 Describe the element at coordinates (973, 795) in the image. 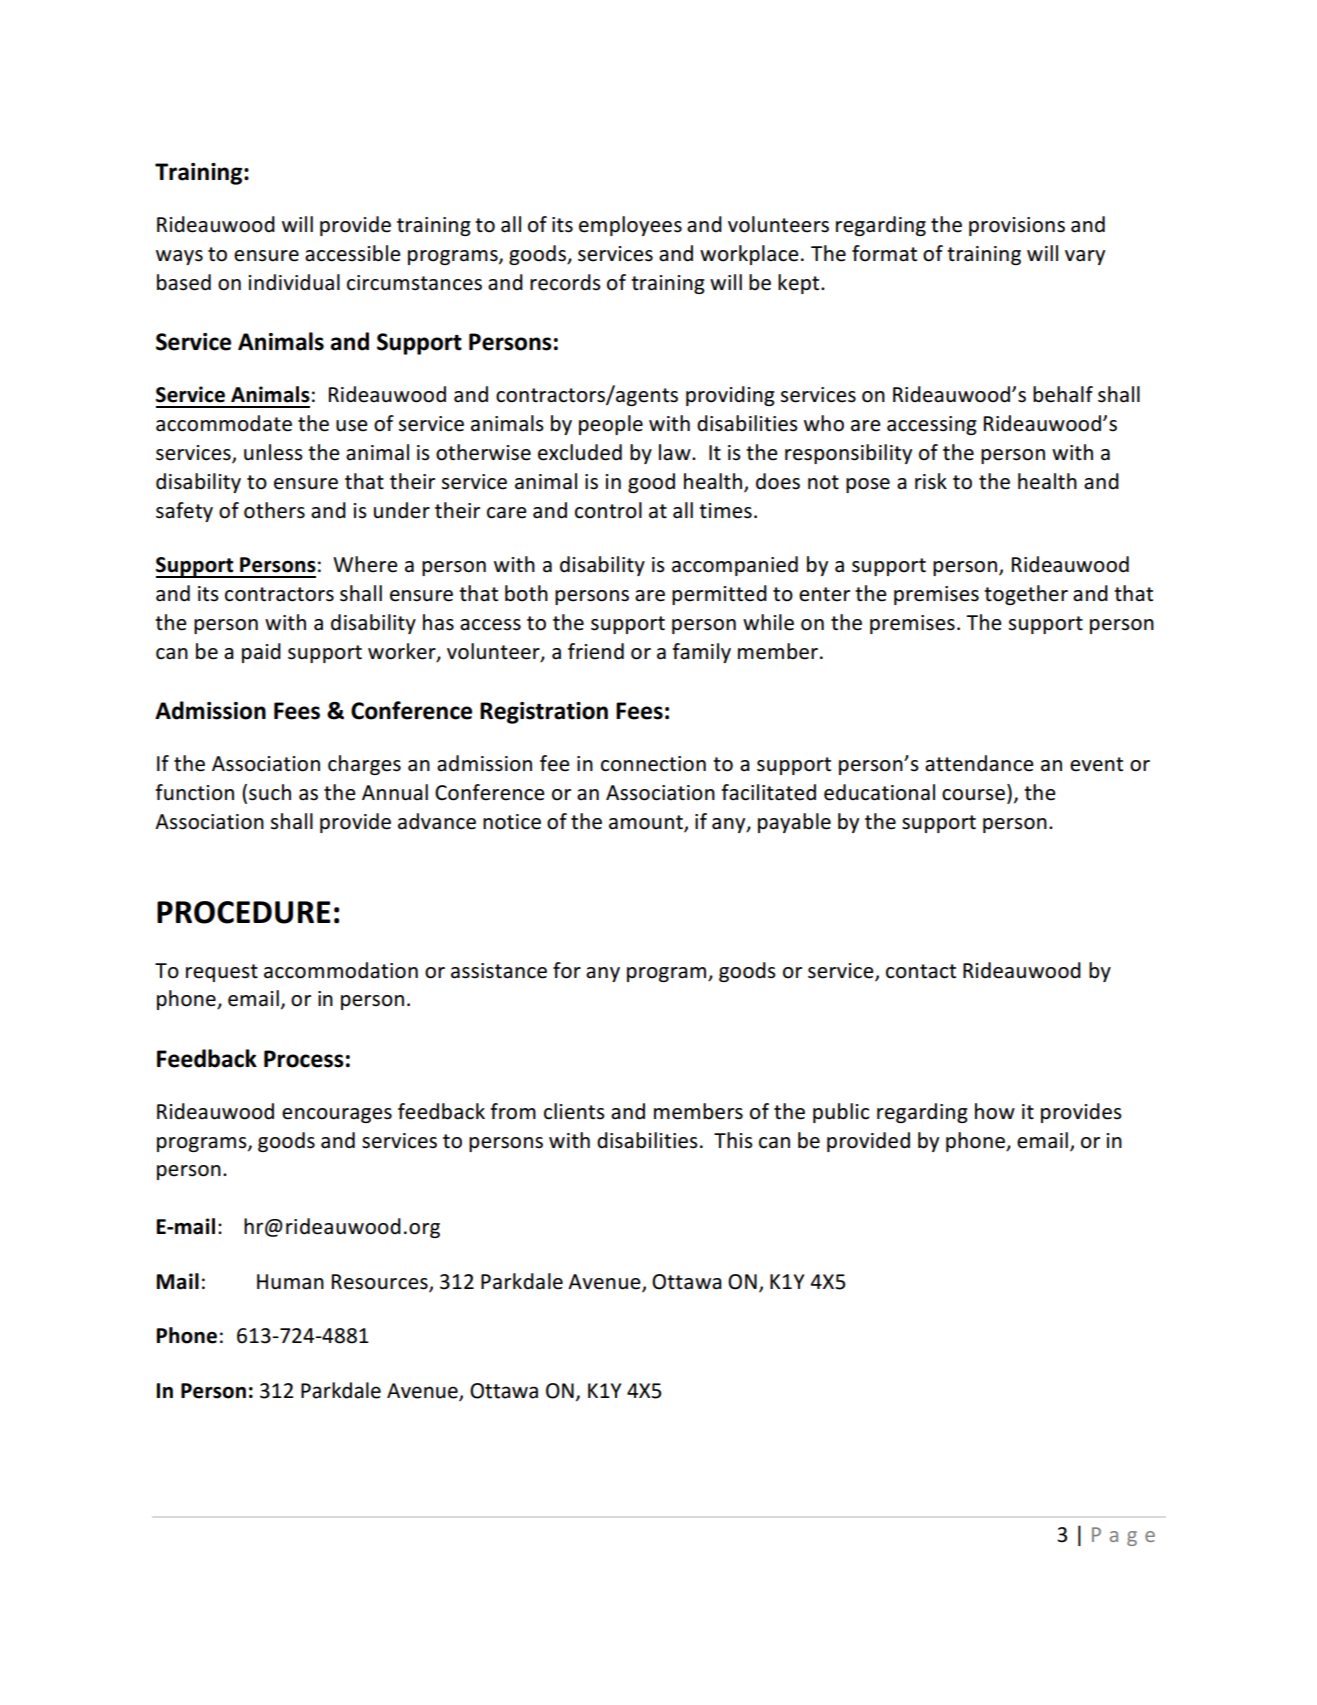

I see `course` at that location.
